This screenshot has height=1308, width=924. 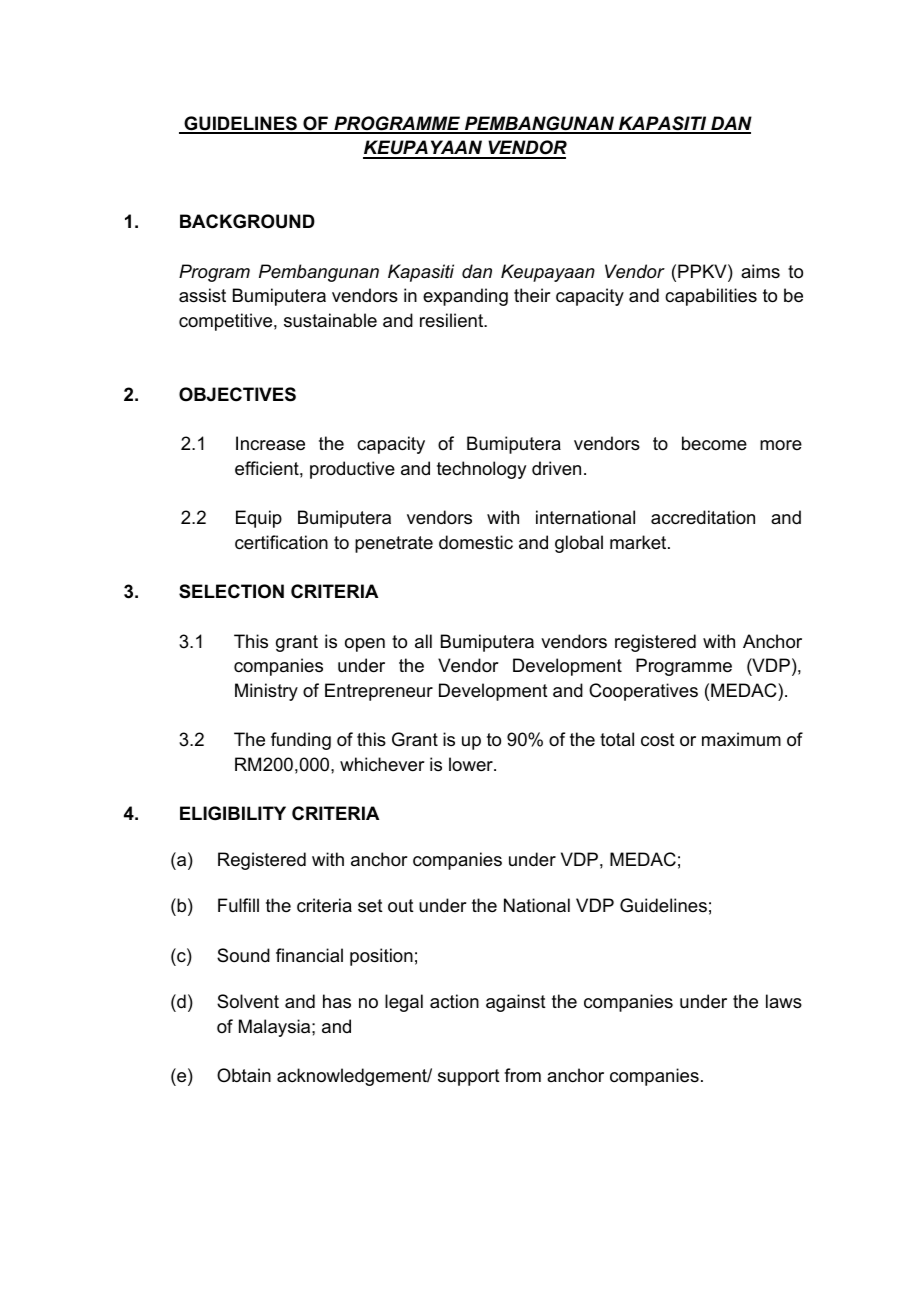 What do you see at coordinates (741, 739) in the screenshot?
I see `maximum` at bounding box center [741, 739].
